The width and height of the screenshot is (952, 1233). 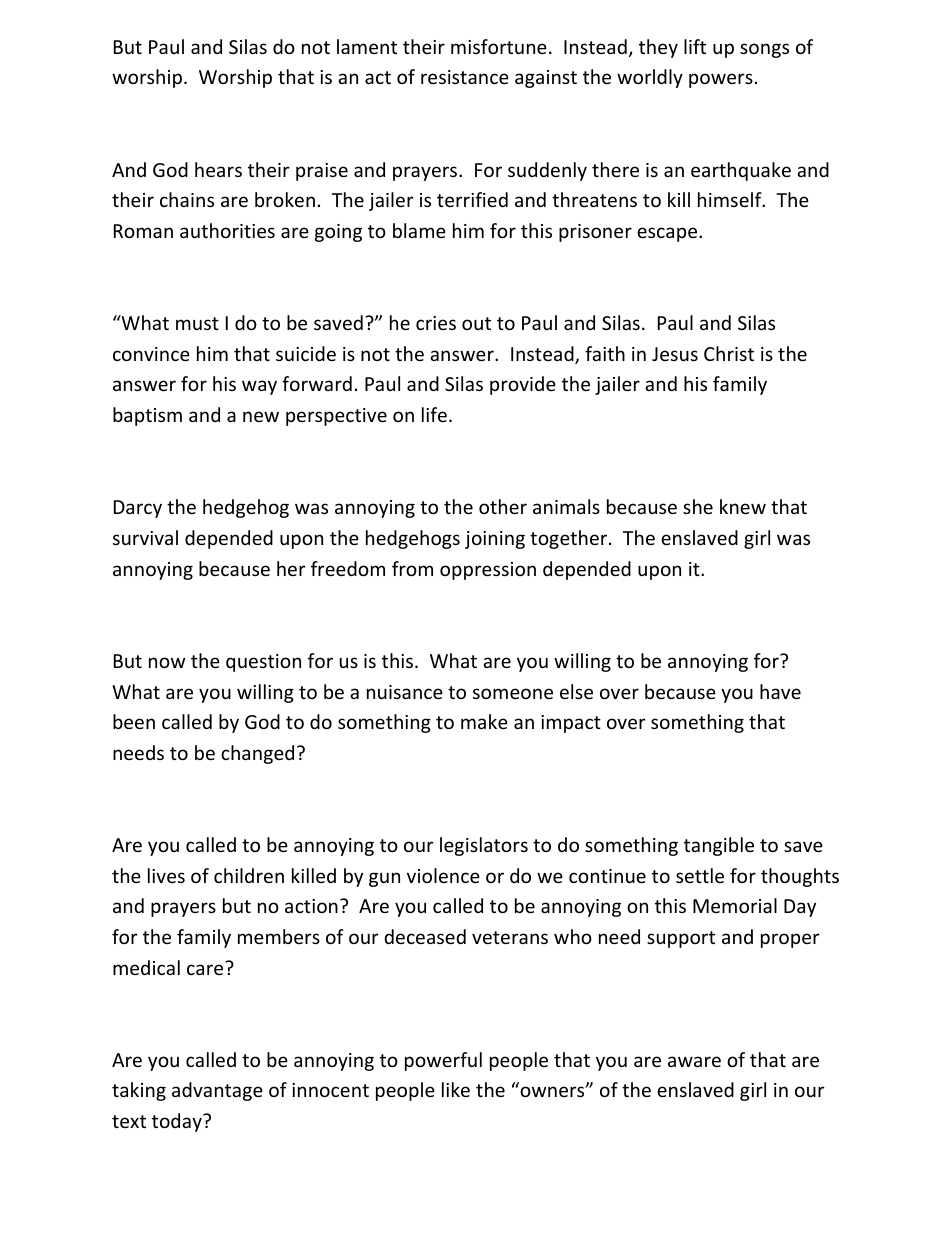 I want to click on advantage, so click(x=217, y=1091).
